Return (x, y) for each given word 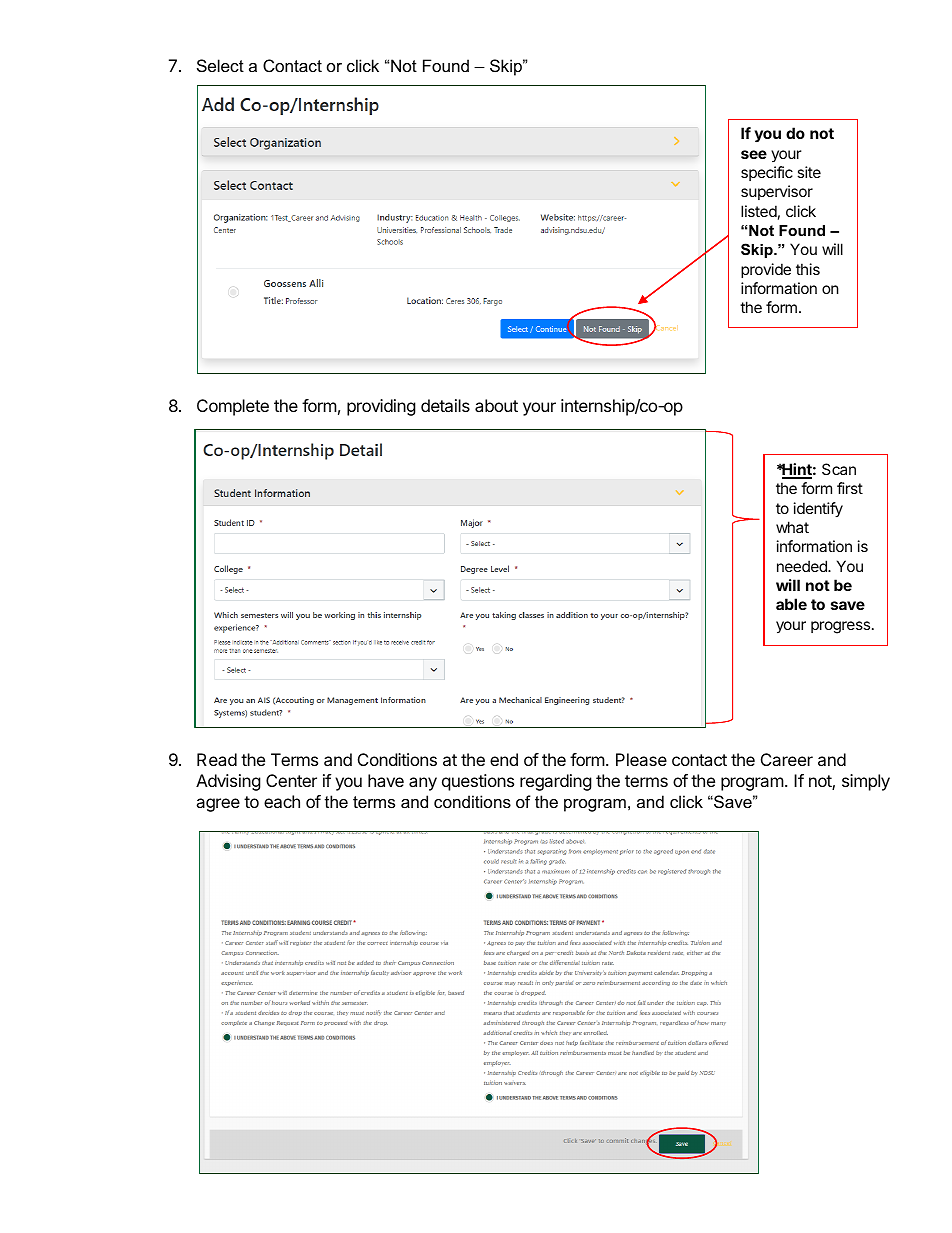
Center (291, 780)
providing (381, 407)
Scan (839, 469)
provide (766, 270)
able (791, 604)
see (754, 154)
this (808, 269)
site (809, 172)
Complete (233, 407)
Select (220, 65)
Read (217, 759)
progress (842, 627)
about (496, 405)
